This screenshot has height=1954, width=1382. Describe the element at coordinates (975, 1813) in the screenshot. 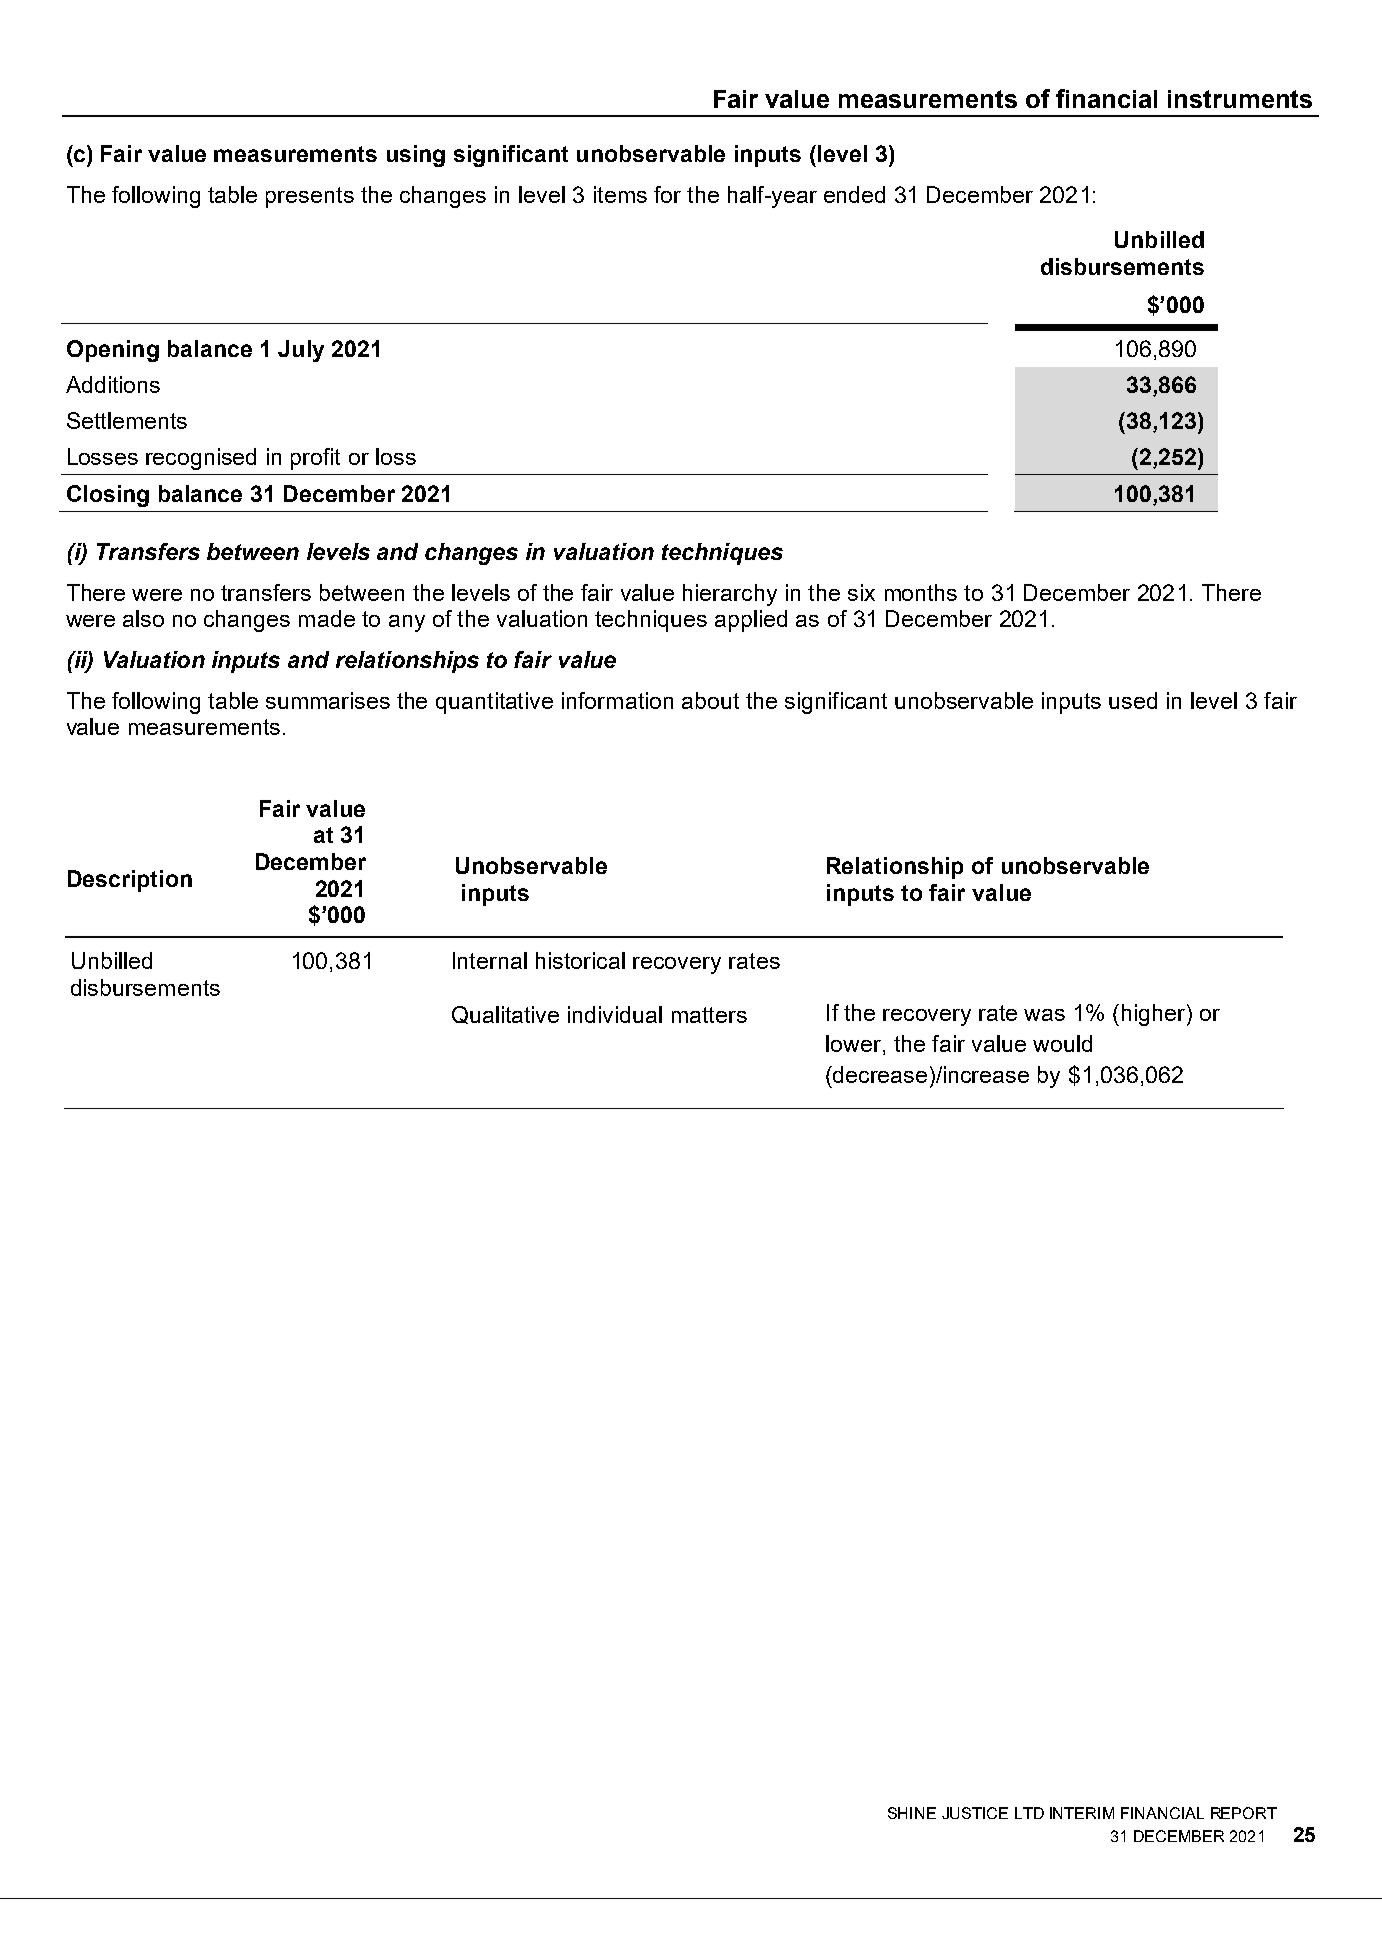

I see `JUSTICE` at that location.
